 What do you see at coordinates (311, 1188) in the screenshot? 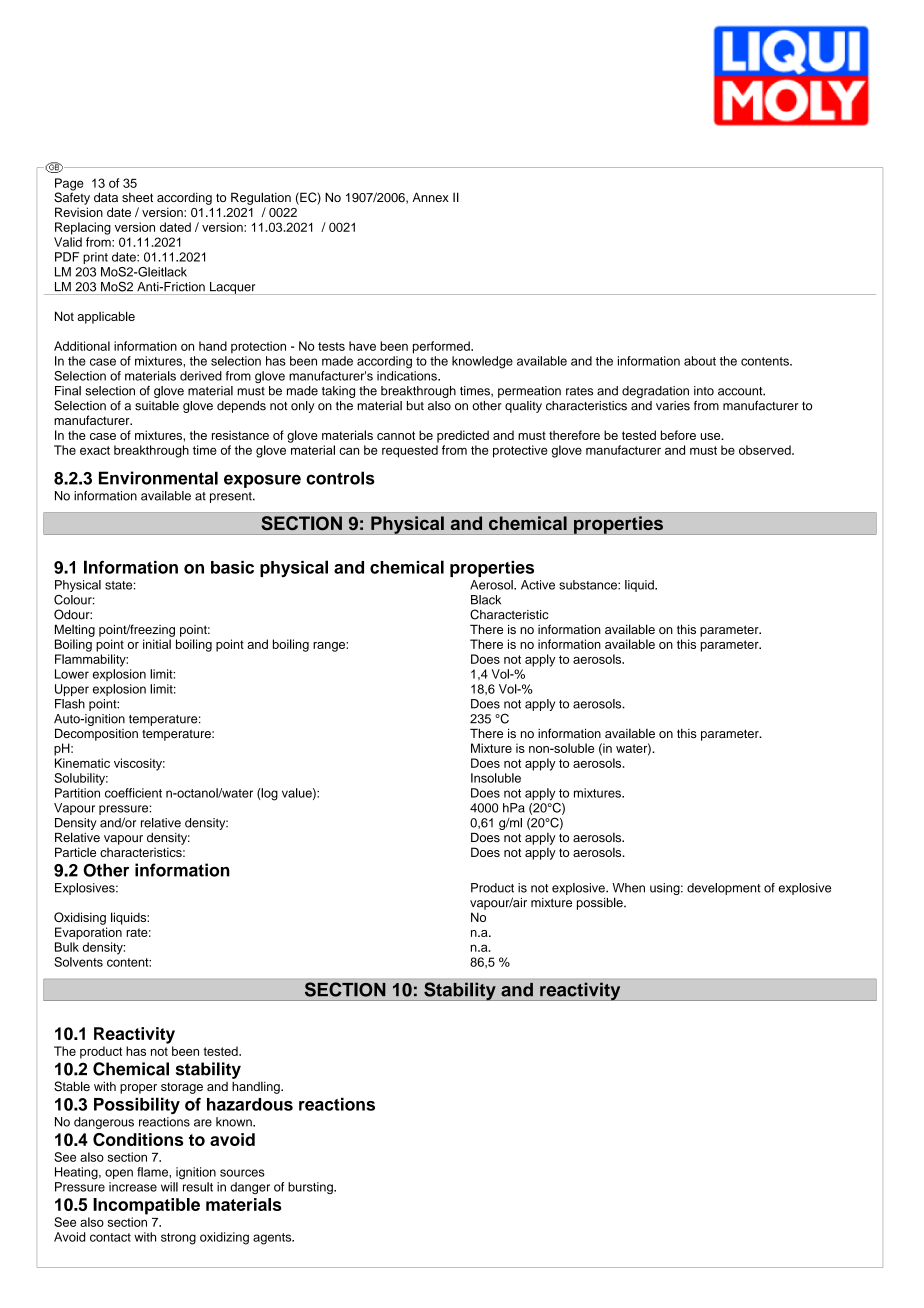
I see `bursting` at bounding box center [311, 1188].
